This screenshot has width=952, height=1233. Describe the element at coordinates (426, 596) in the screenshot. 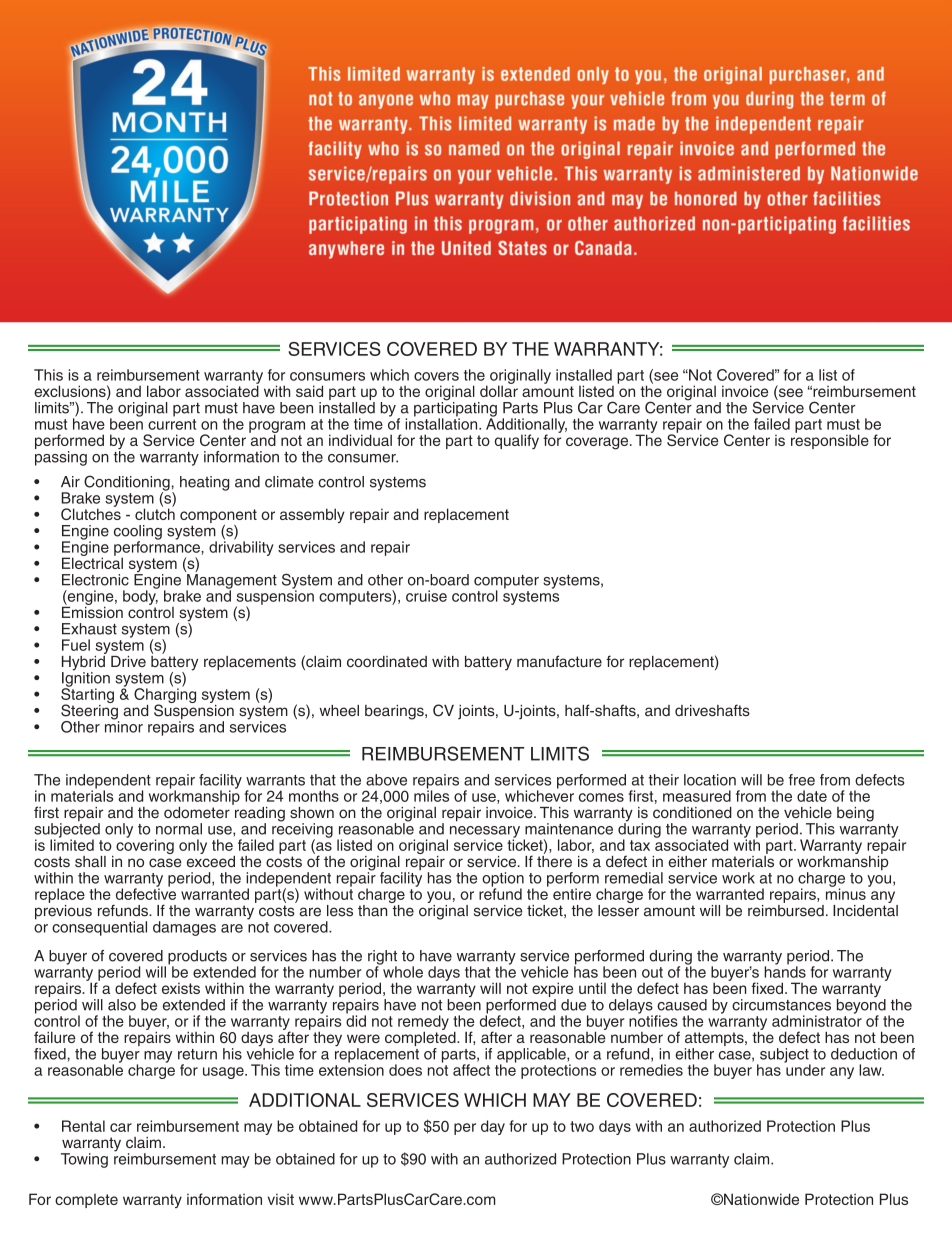

I see `cruise` at that location.
